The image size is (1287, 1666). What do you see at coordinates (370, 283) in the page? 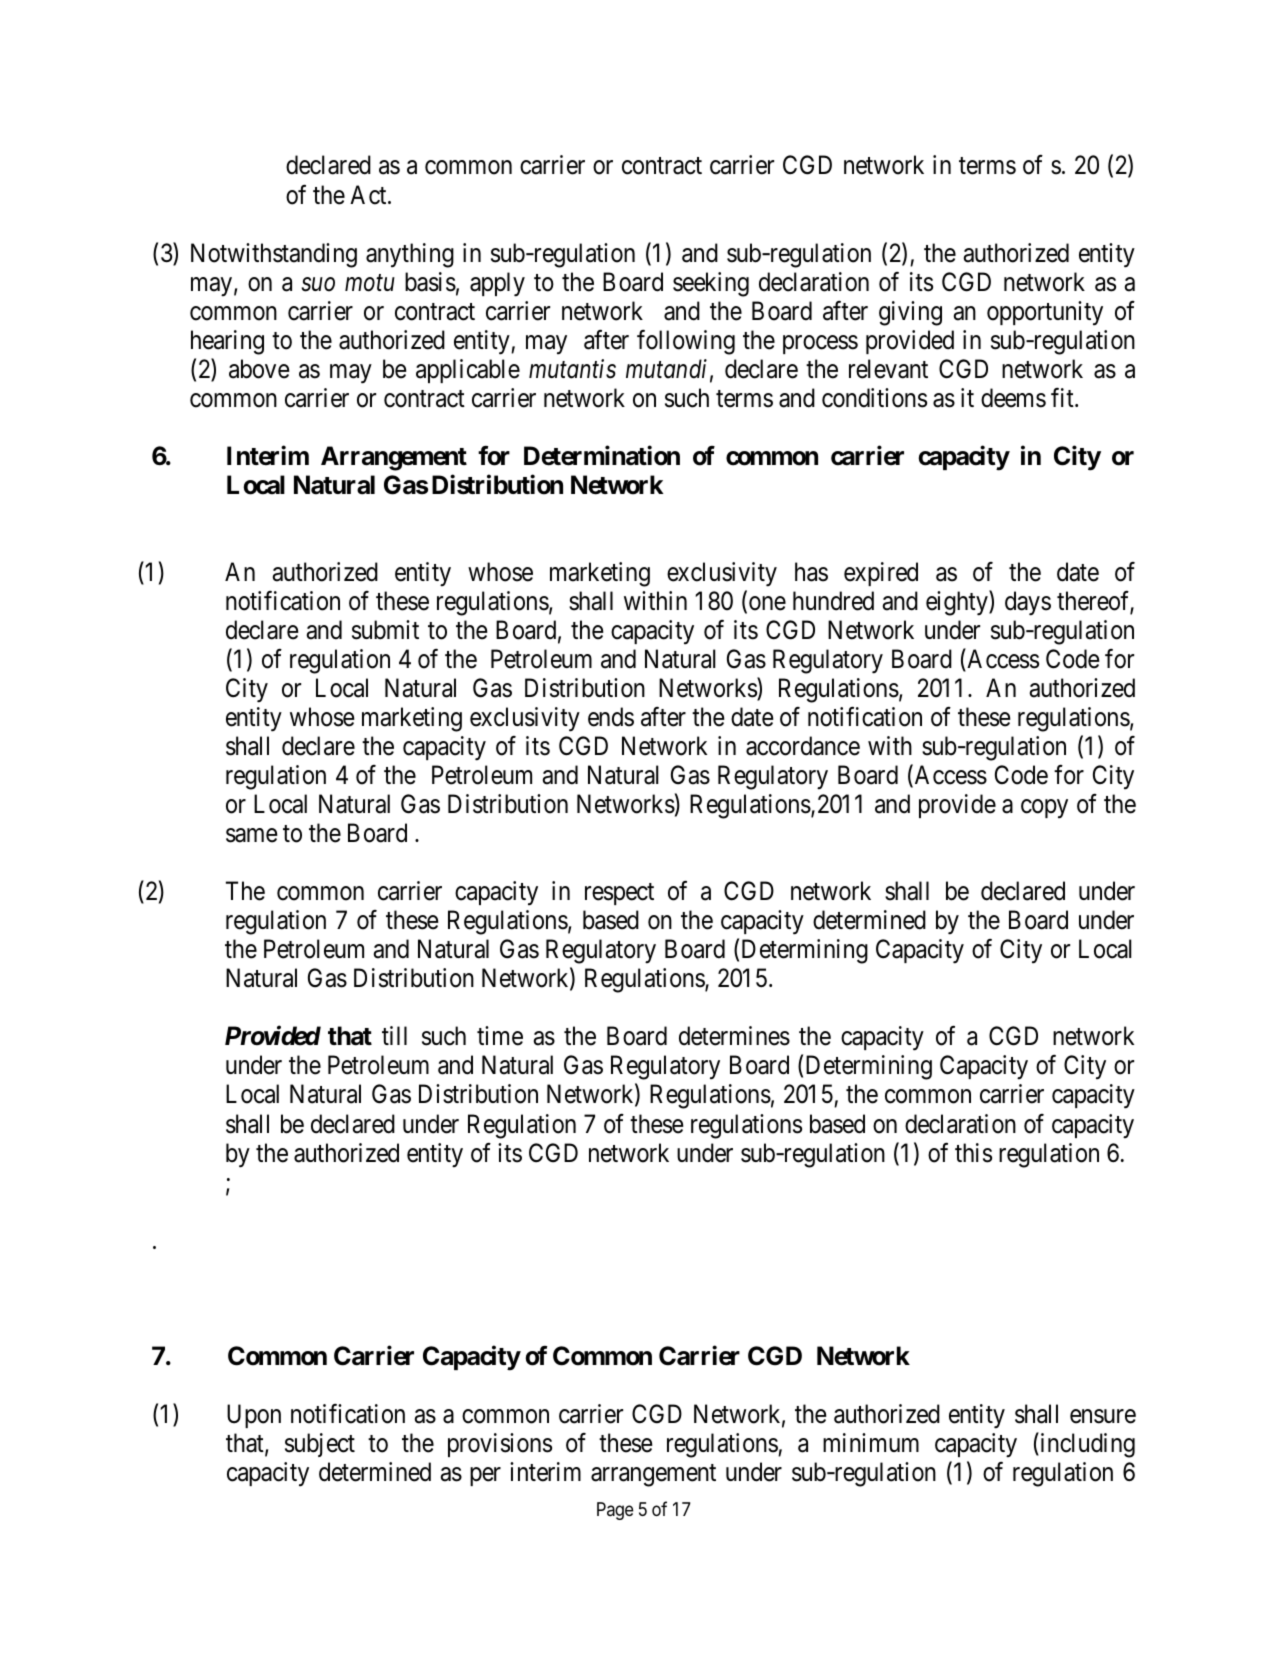
I see `motu` at bounding box center [370, 283].
